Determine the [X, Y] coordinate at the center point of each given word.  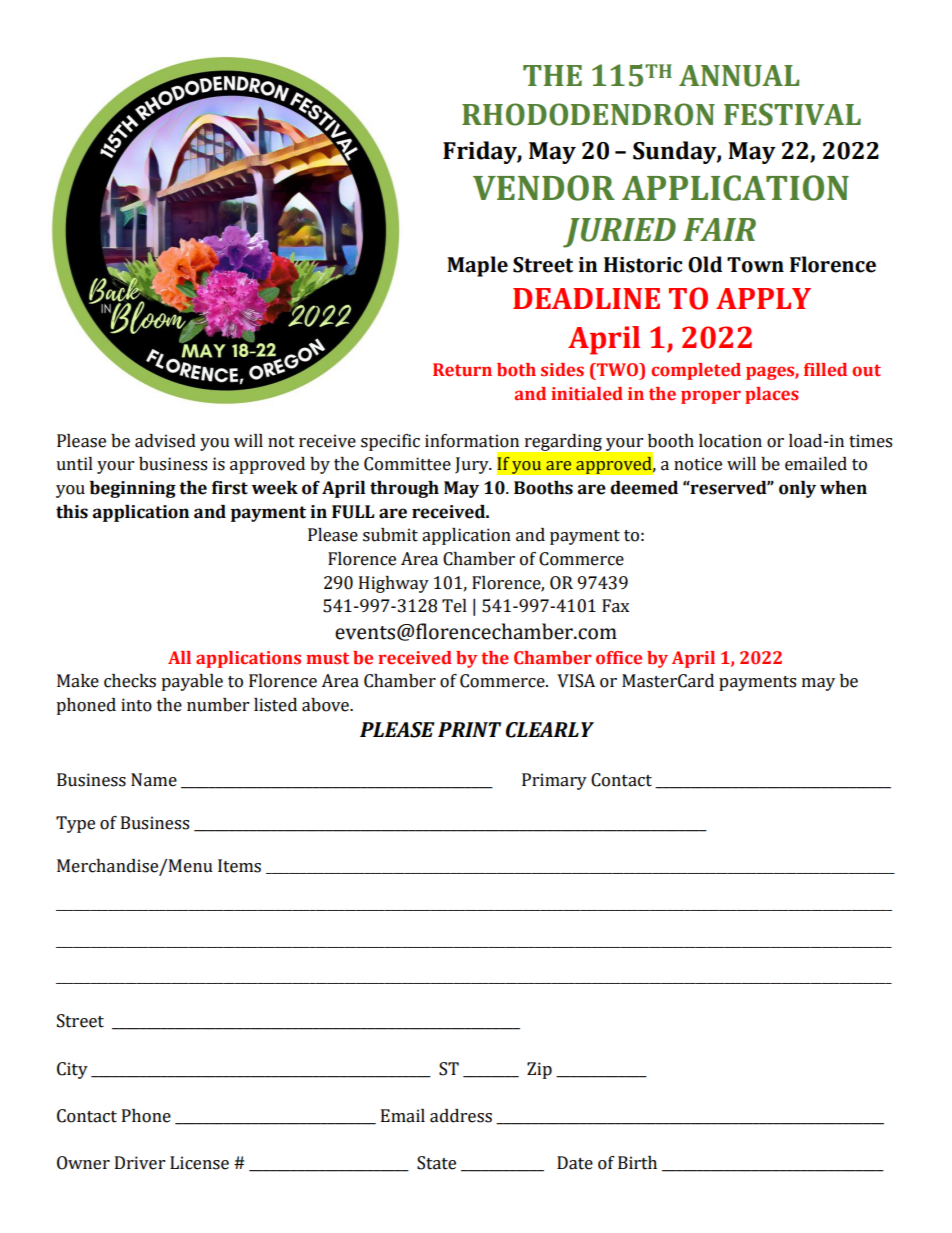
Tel [454, 606]
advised [165, 441]
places [772, 395]
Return [462, 370]
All [179, 657]
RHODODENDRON [588, 114]
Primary [554, 781]
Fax [615, 606]
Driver [140, 1163]
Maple [477, 266]
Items [239, 866]
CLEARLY [550, 730]
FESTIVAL [792, 114]
